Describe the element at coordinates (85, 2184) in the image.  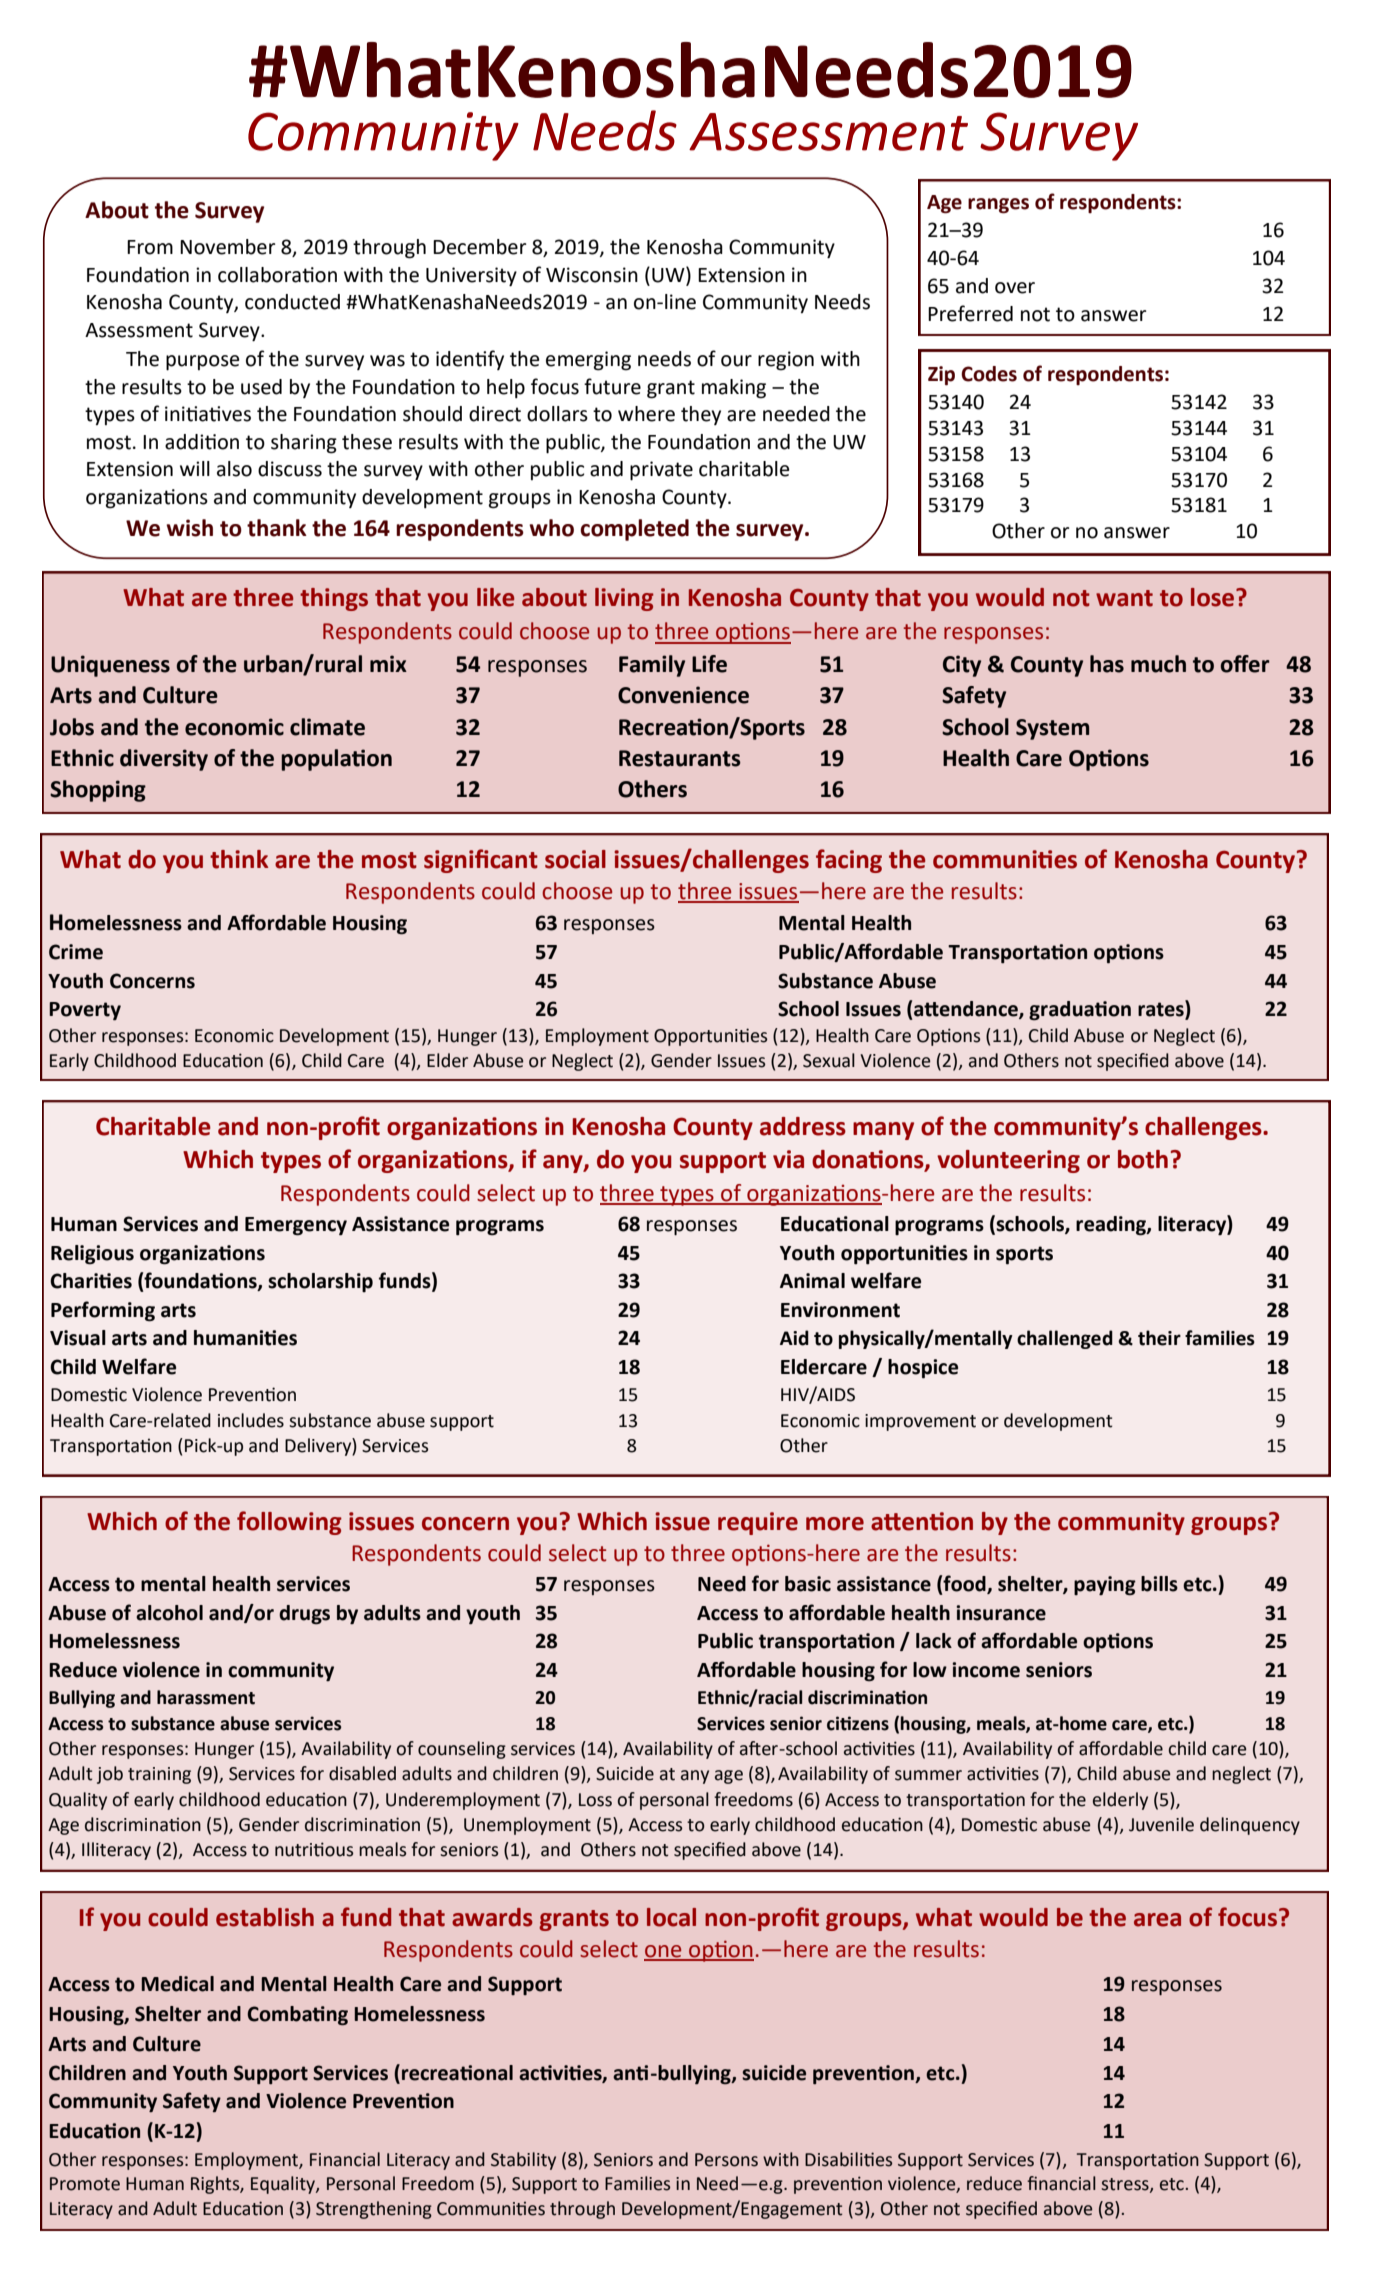
I see `Promote` at that location.
